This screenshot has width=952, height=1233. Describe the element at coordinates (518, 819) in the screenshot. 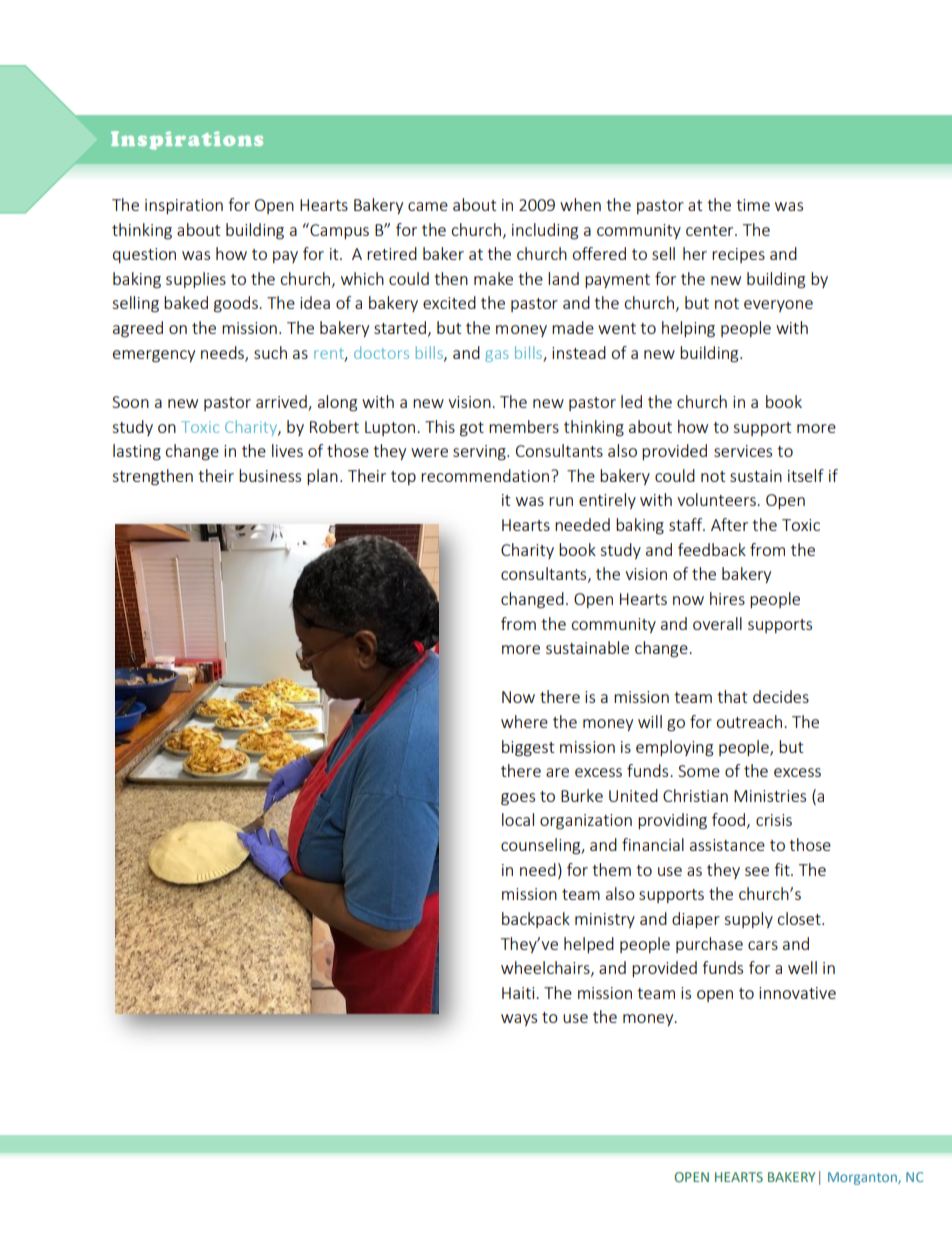

I see `local` at that location.
